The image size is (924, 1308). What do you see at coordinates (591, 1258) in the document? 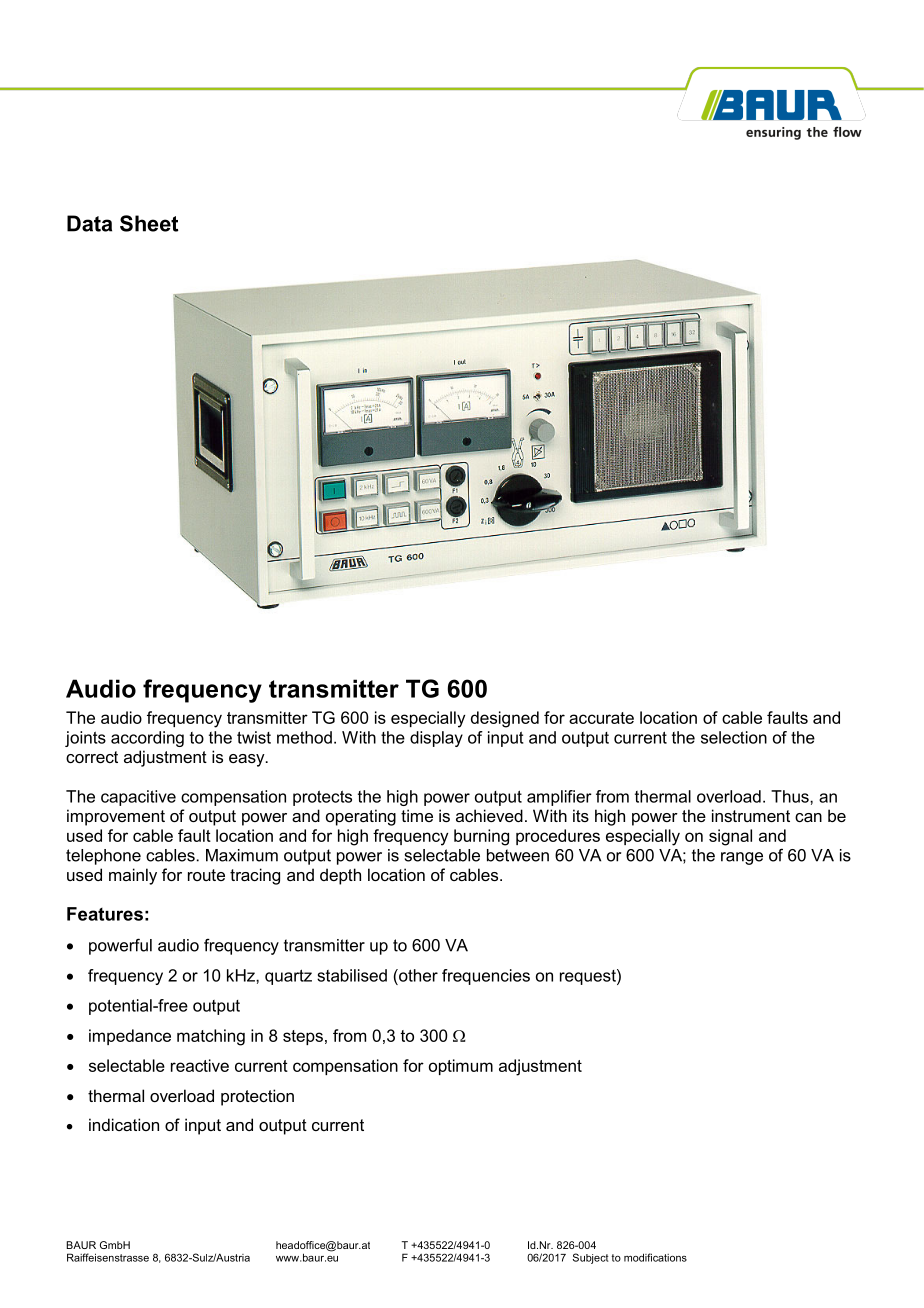
I see `Subject` at bounding box center [591, 1258].
